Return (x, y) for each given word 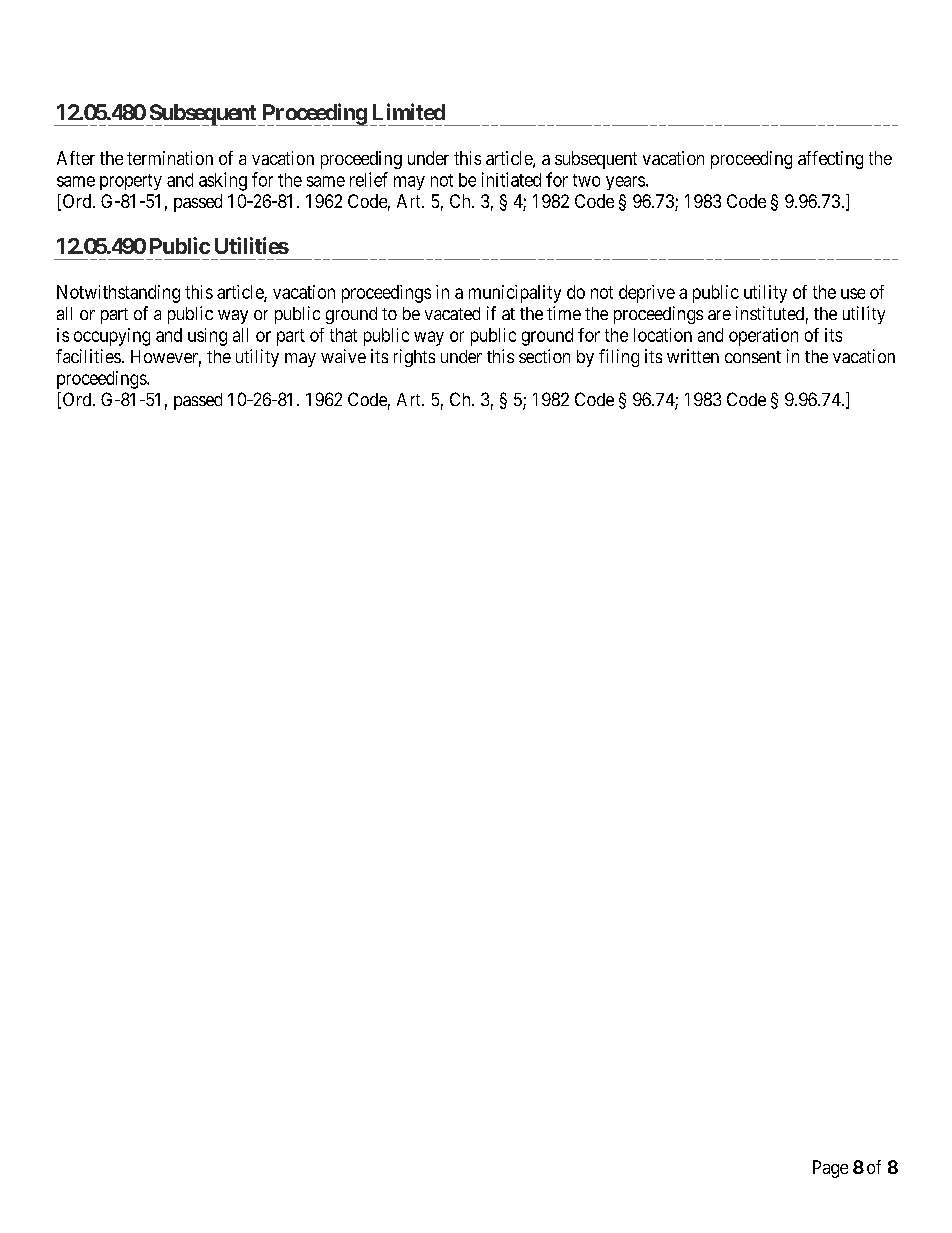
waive (343, 356)
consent (753, 357)
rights (414, 358)
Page (830, 1169)
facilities (88, 356)
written (693, 356)
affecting (830, 160)
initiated (511, 179)
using (207, 337)
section (544, 356)
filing (619, 358)
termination (170, 158)
